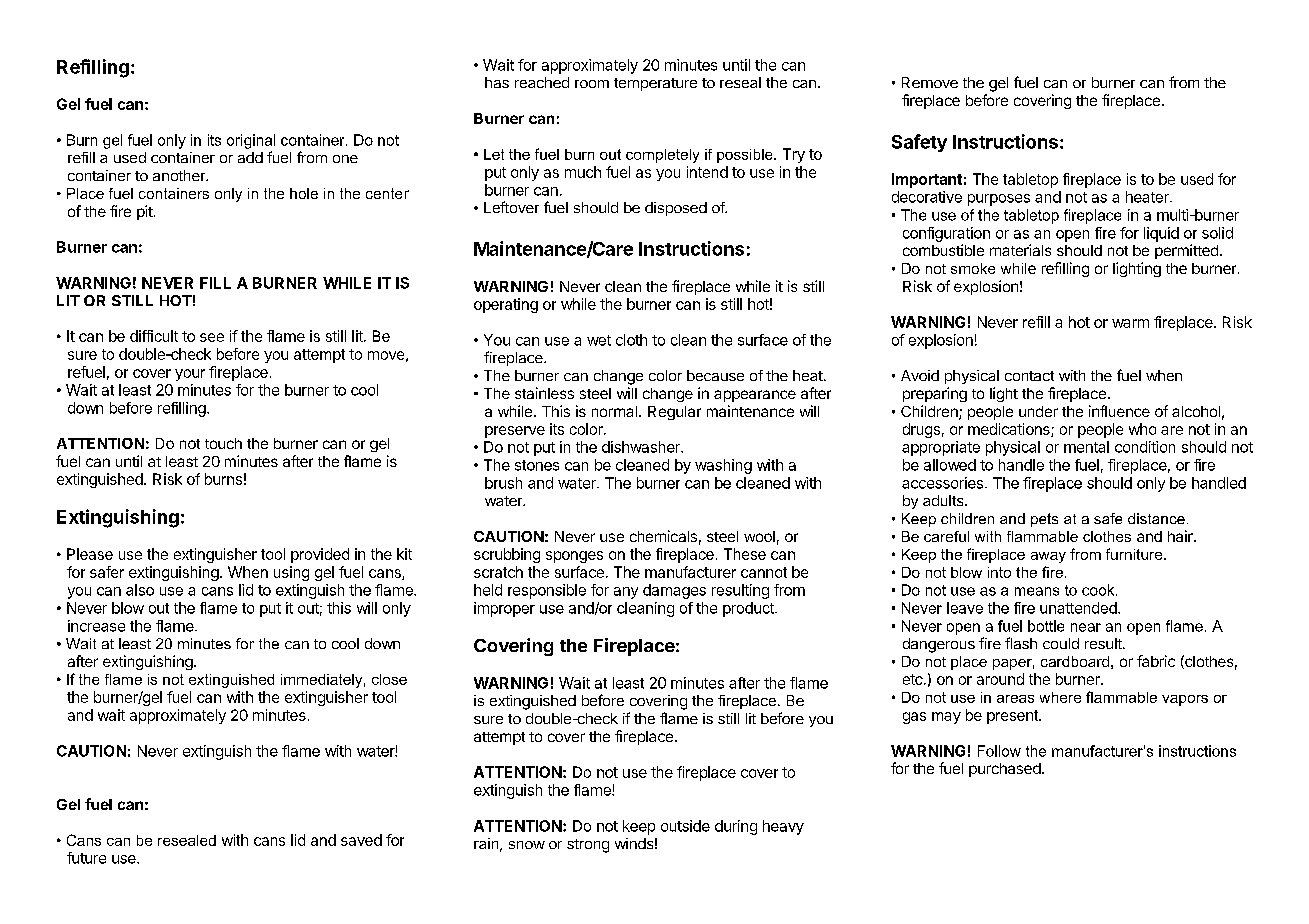 This screenshot has width=1309, height=924. I want to click on also, so click(140, 590).
